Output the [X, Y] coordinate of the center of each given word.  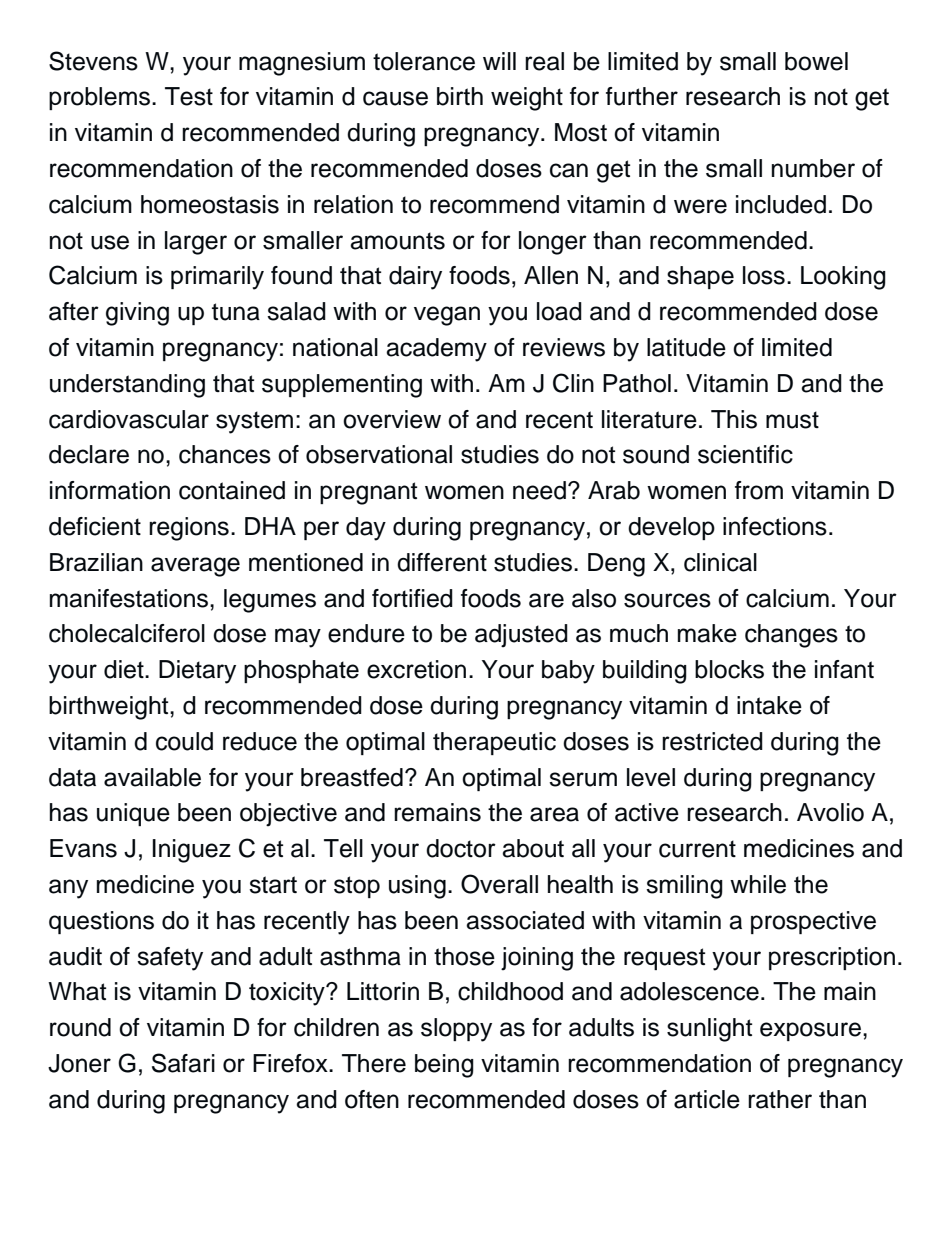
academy [436, 350]
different [442, 562]
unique [133, 814]
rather [780, 1099]
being [444, 1066]
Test [189, 96]
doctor [461, 848]
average [195, 567]
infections [775, 526]
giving [137, 314]
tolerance [424, 61]
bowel [816, 61]
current [697, 849]
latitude [686, 347]
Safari [183, 1063]
